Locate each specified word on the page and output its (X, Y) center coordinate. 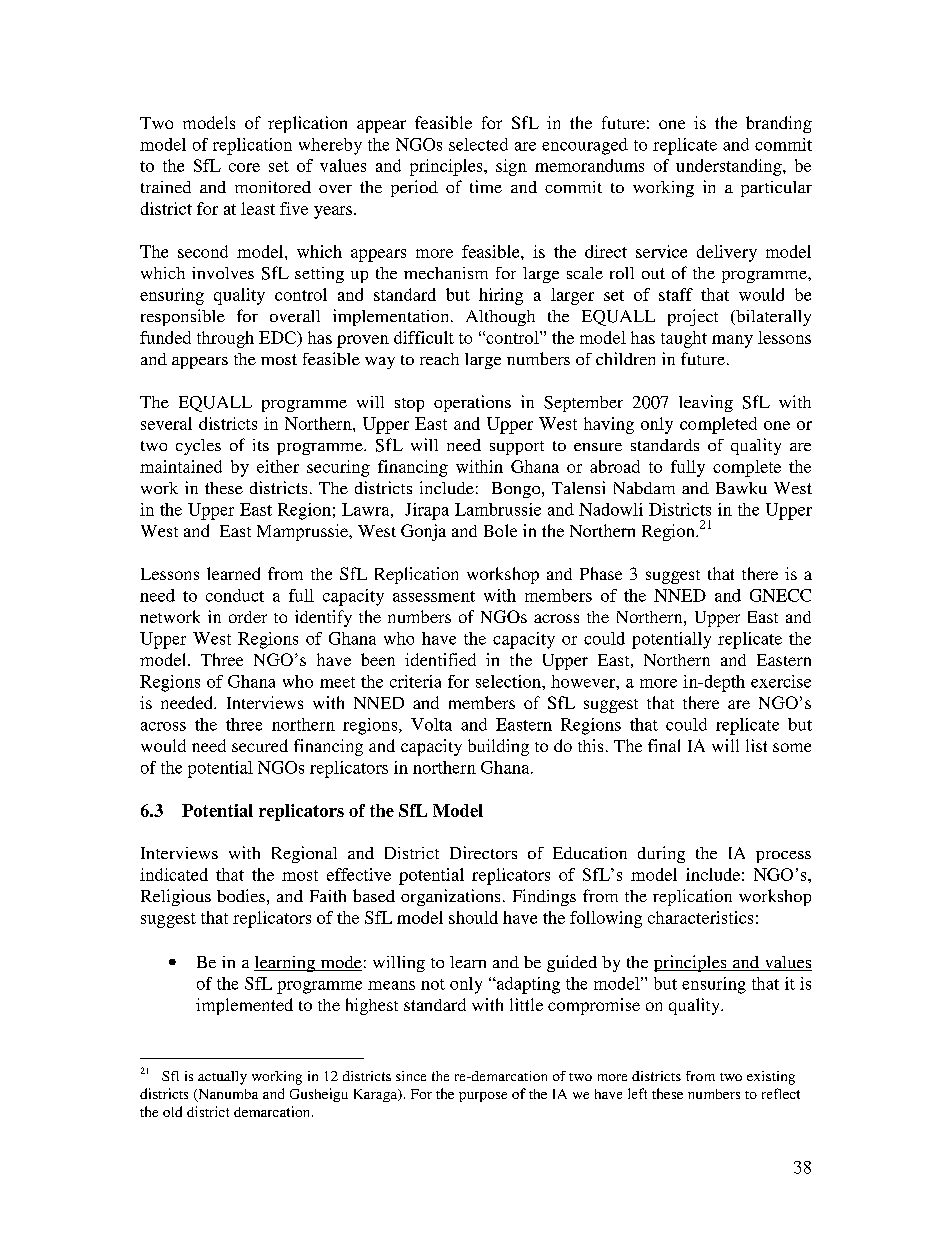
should (473, 917)
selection (509, 681)
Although (500, 318)
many (732, 341)
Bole (500, 530)
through (225, 339)
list (756, 745)
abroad (615, 466)
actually (222, 1078)
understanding (730, 167)
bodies (241, 895)
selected (478, 144)
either (278, 466)
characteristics (700, 917)
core (244, 167)
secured (260, 745)
